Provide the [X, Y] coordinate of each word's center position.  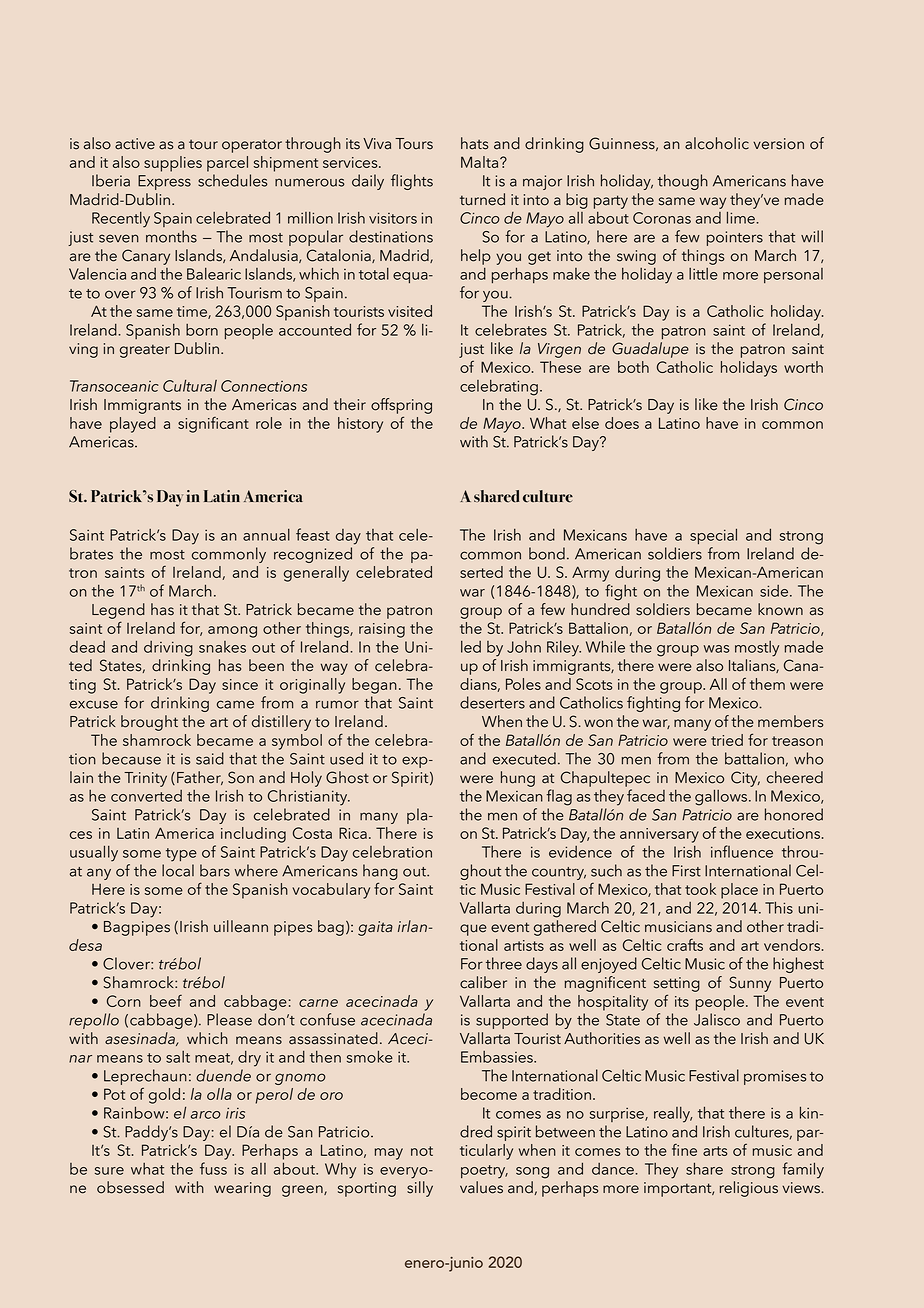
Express [164, 182]
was [717, 649]
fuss [213, 1168]
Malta [481, 162]
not [422, 1151]
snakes [222, 647]
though [683, 182]
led [471, 647]
